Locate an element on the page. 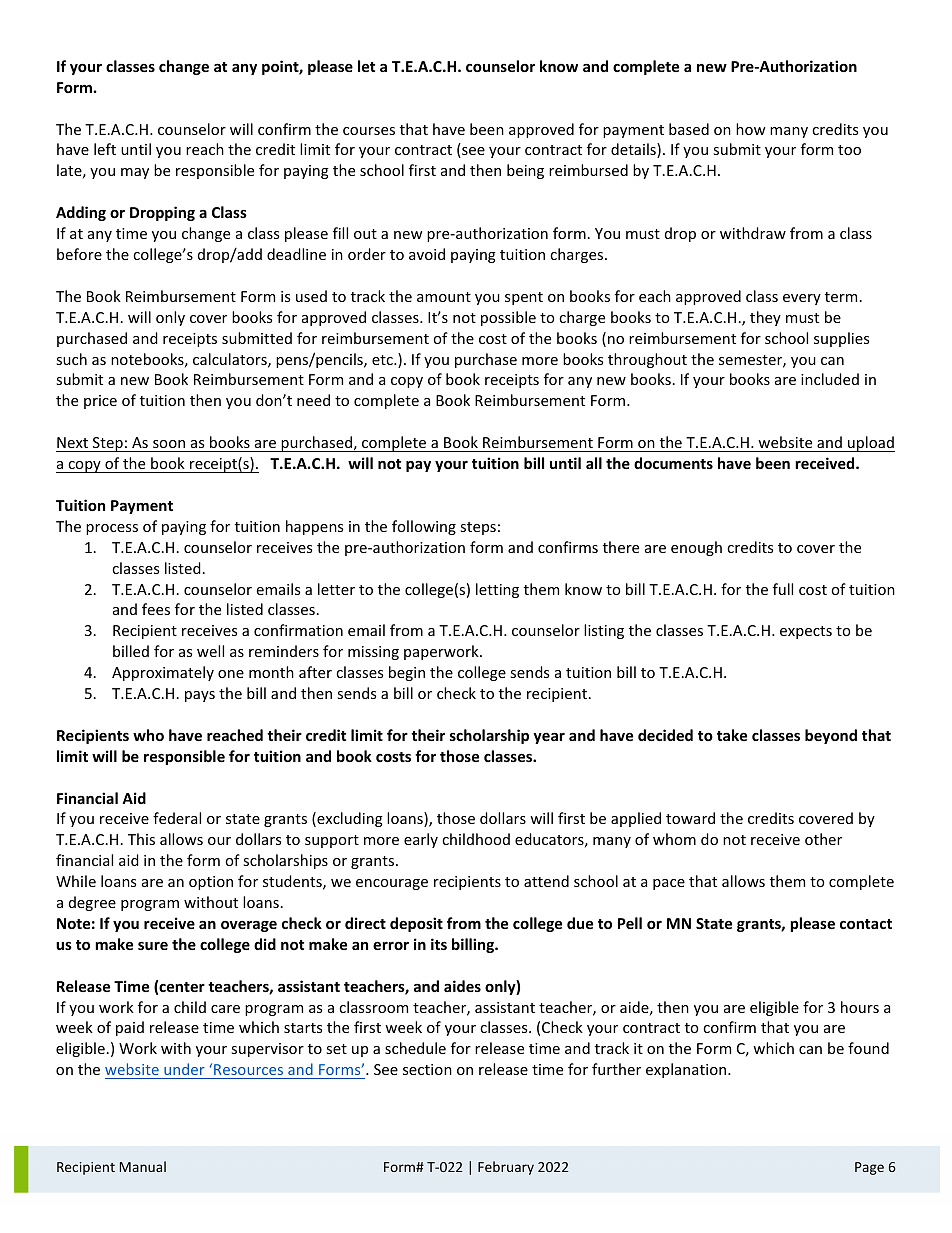 This image has height=1233, width=952. how is located at coordinates (751, 129).
